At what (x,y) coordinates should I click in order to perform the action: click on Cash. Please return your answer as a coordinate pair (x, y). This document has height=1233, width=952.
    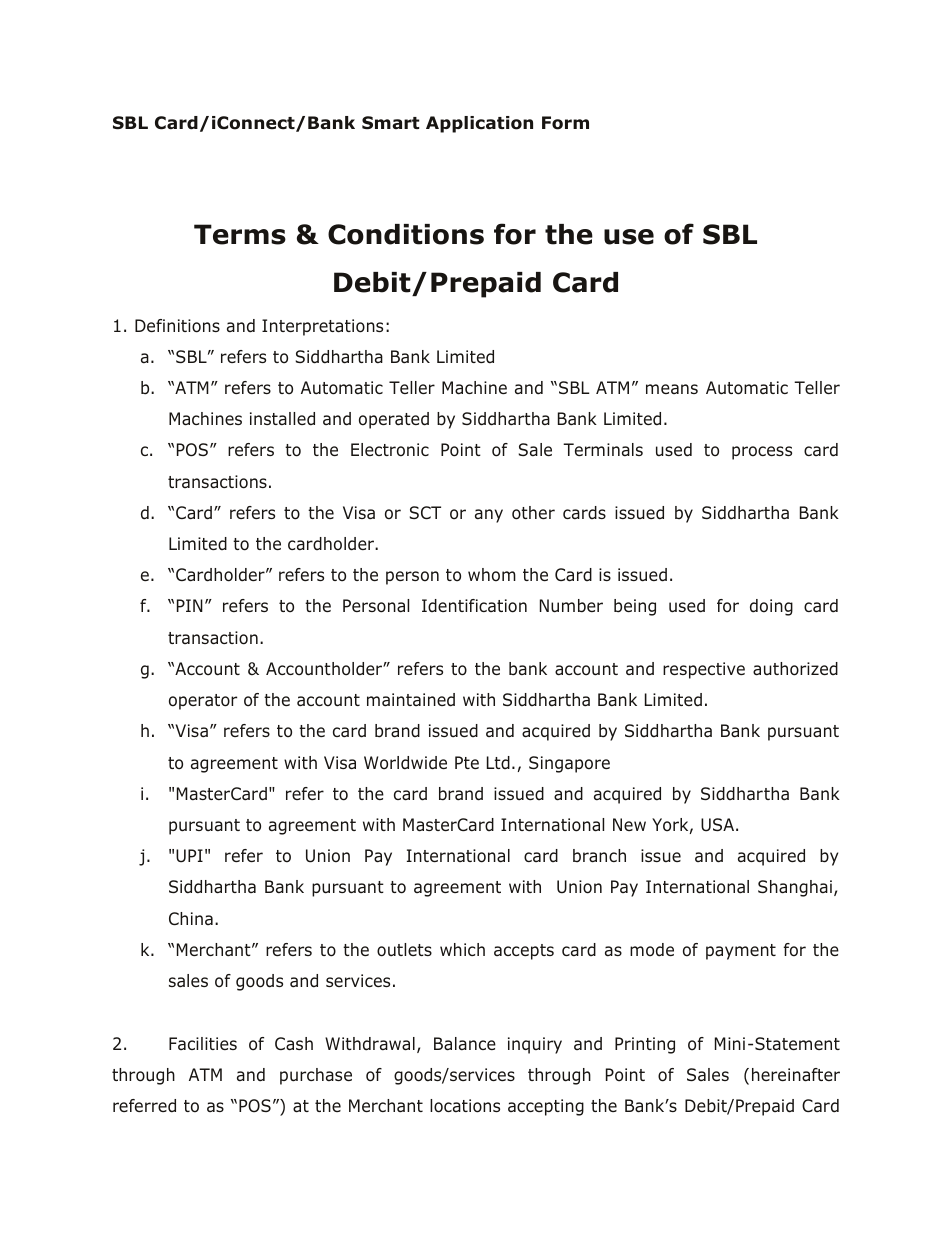
    Looking at the image, I should click on (294, 1044).
